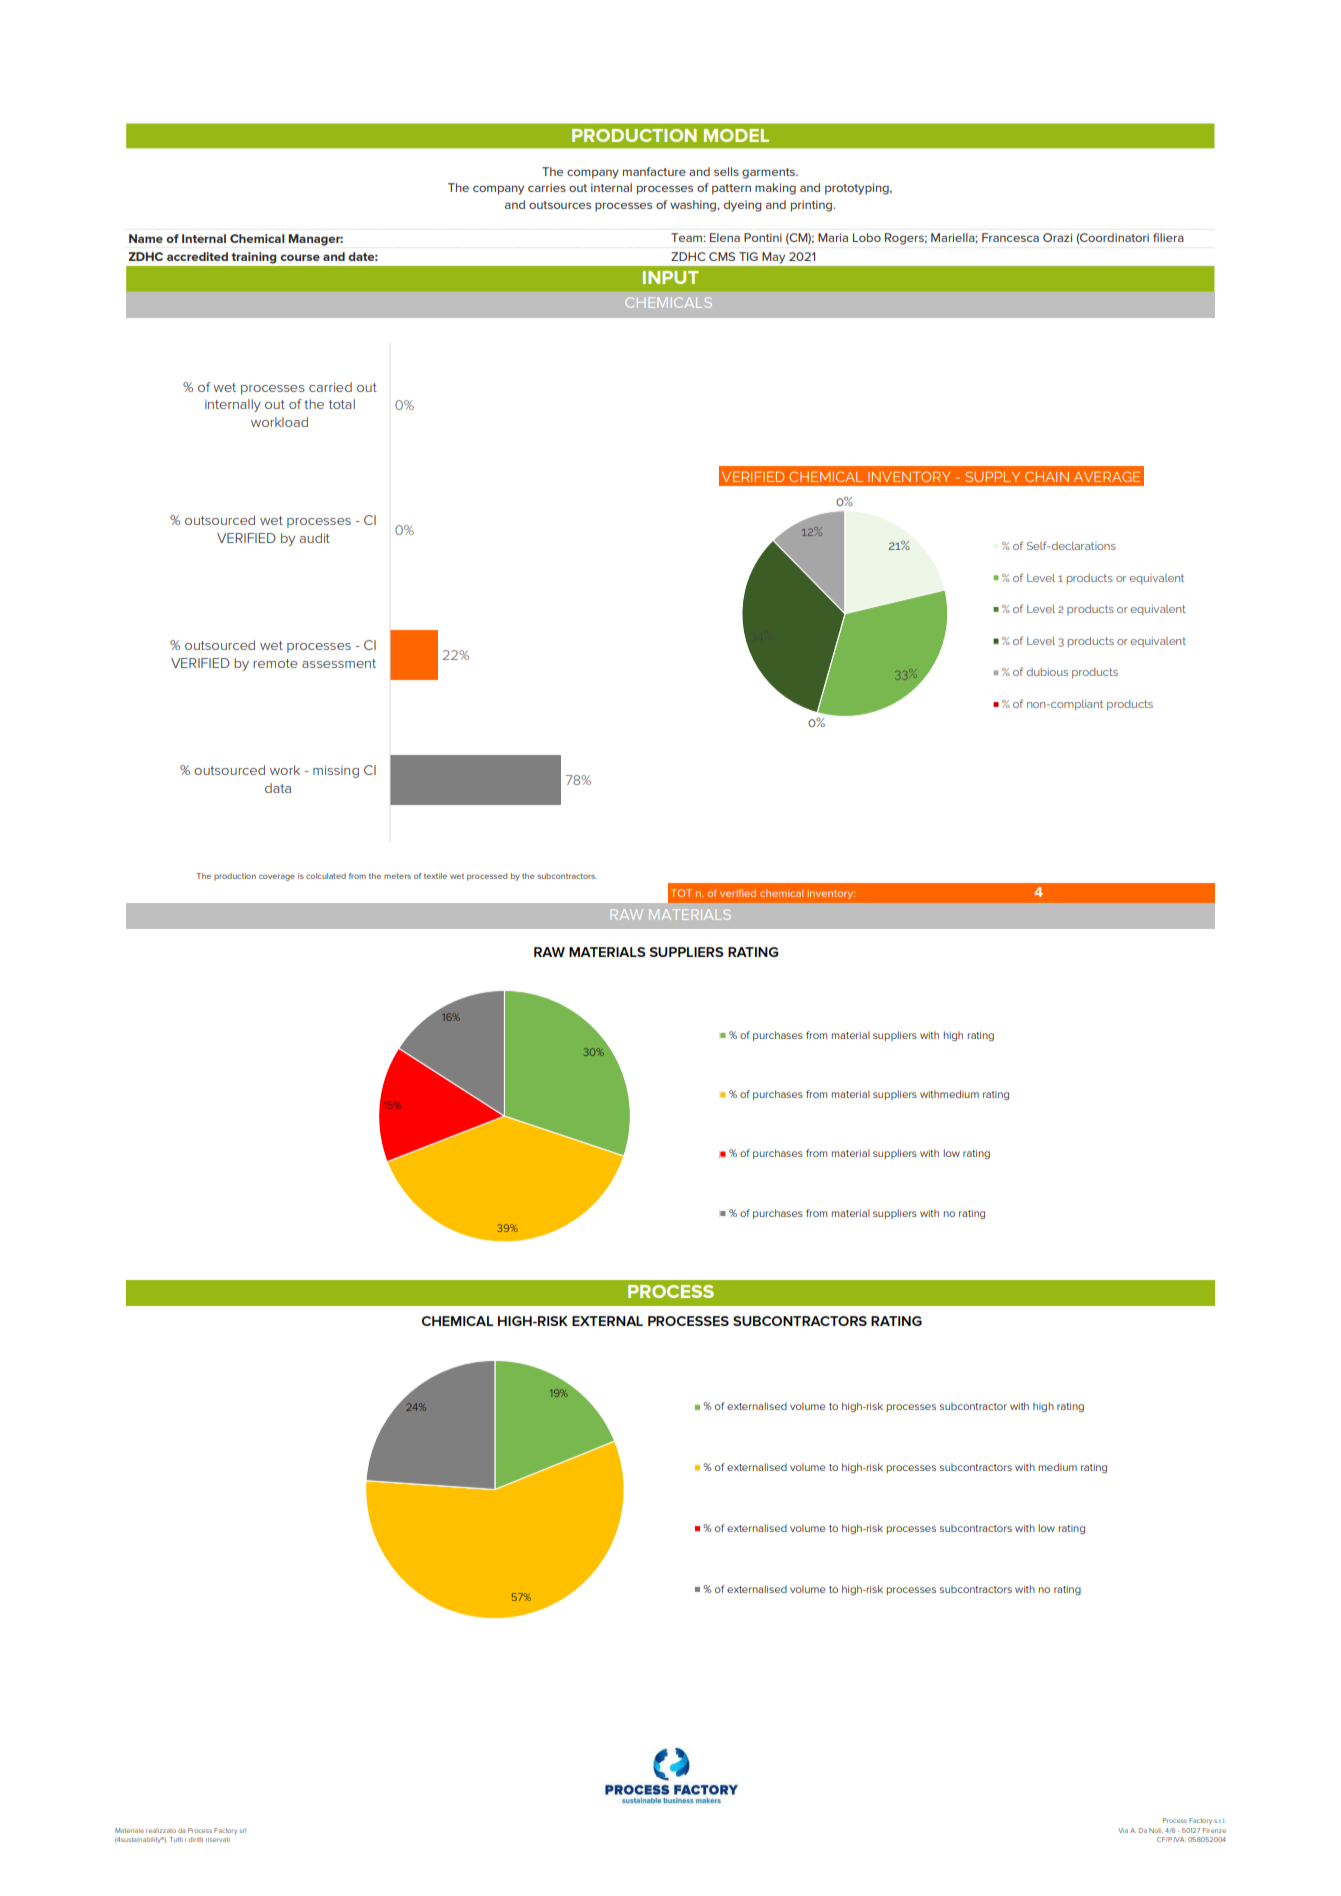  I want to click on course, so click(300, 257).
